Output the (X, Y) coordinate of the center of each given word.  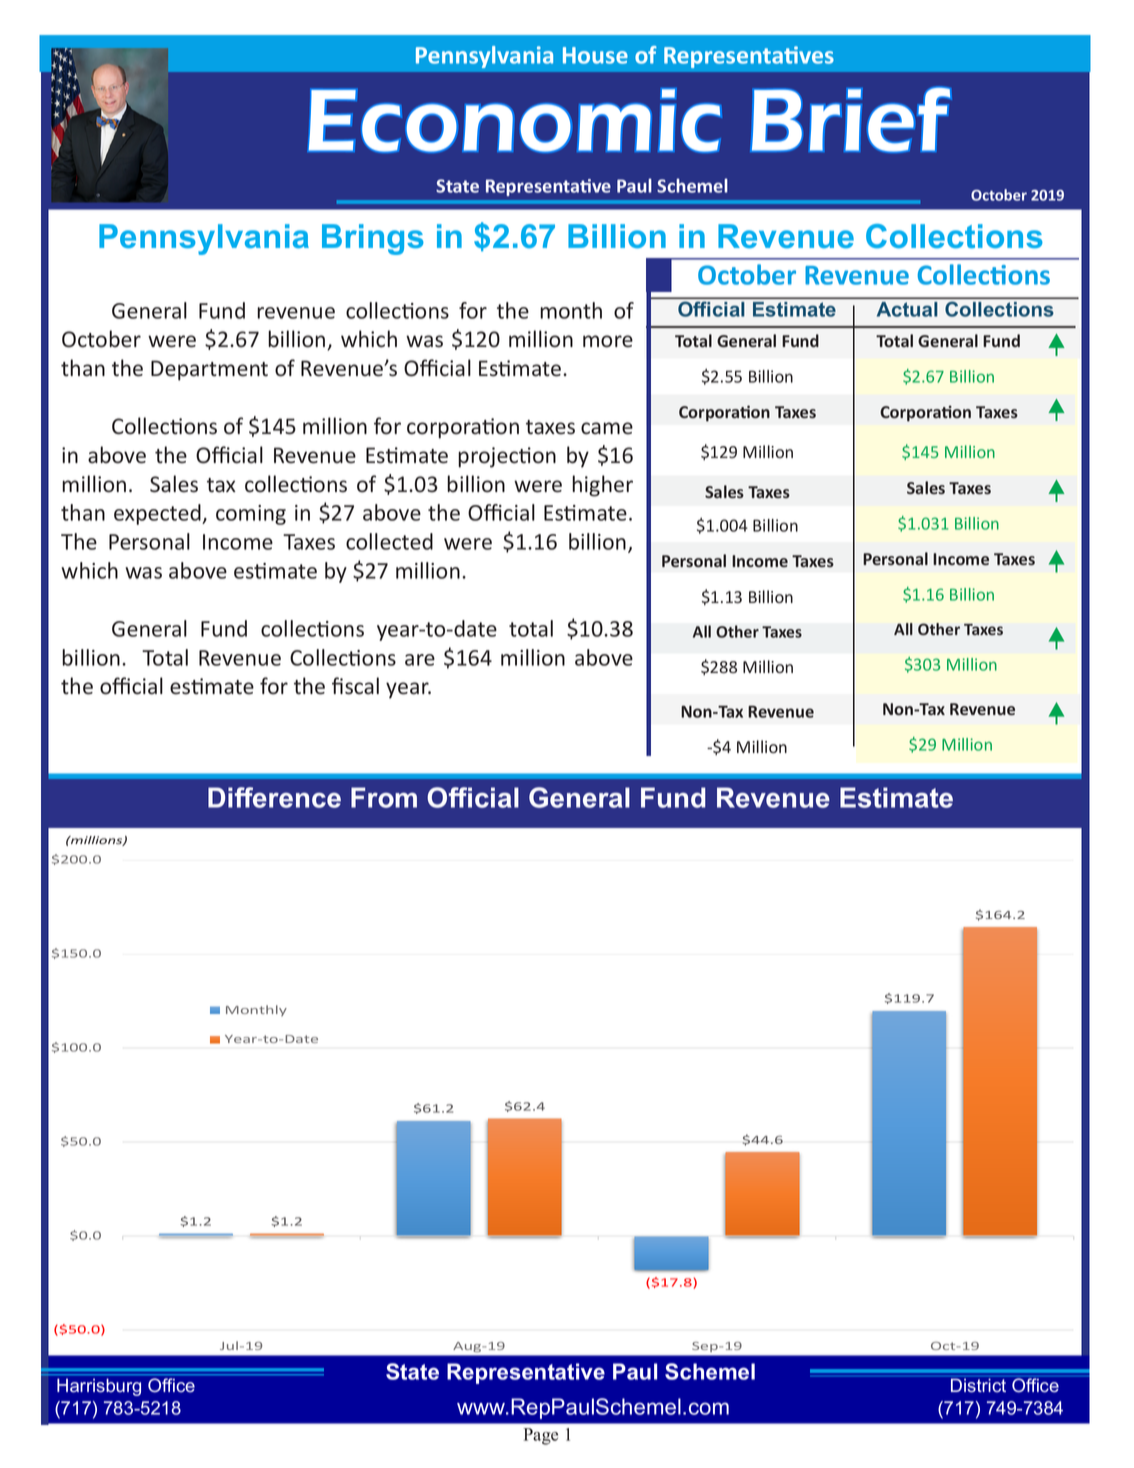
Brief (851, 119)
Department (209, 370)
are (420, 660)
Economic (514, 120)
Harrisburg (99, 1387)
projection (507, 457)
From (384, 797)
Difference (274, 797)
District (978, 1384)
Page (541, 1436)
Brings (373, 239)
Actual (907, 309)
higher (602, 486)
